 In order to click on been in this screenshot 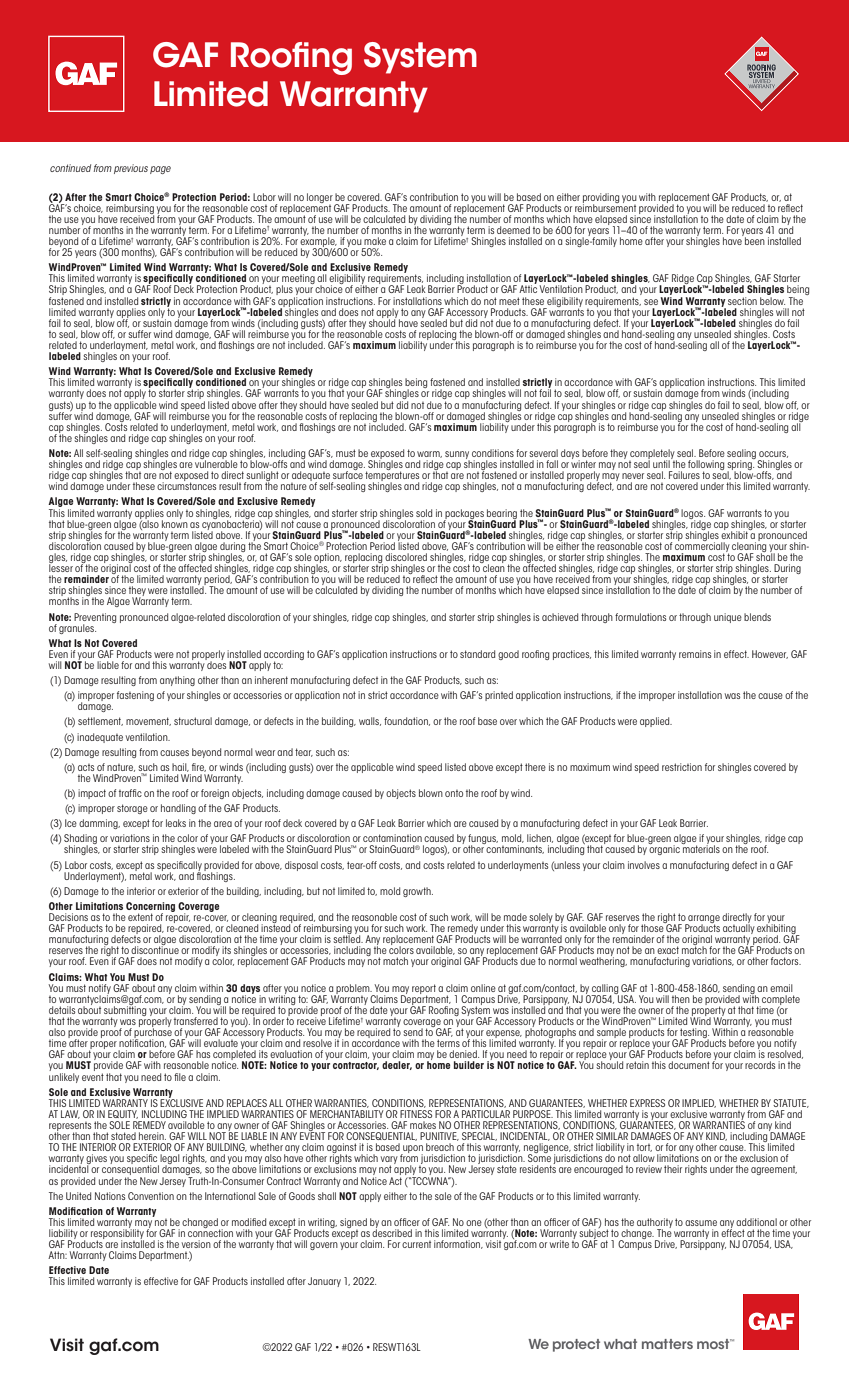, I will do `click(754, 240)`.
